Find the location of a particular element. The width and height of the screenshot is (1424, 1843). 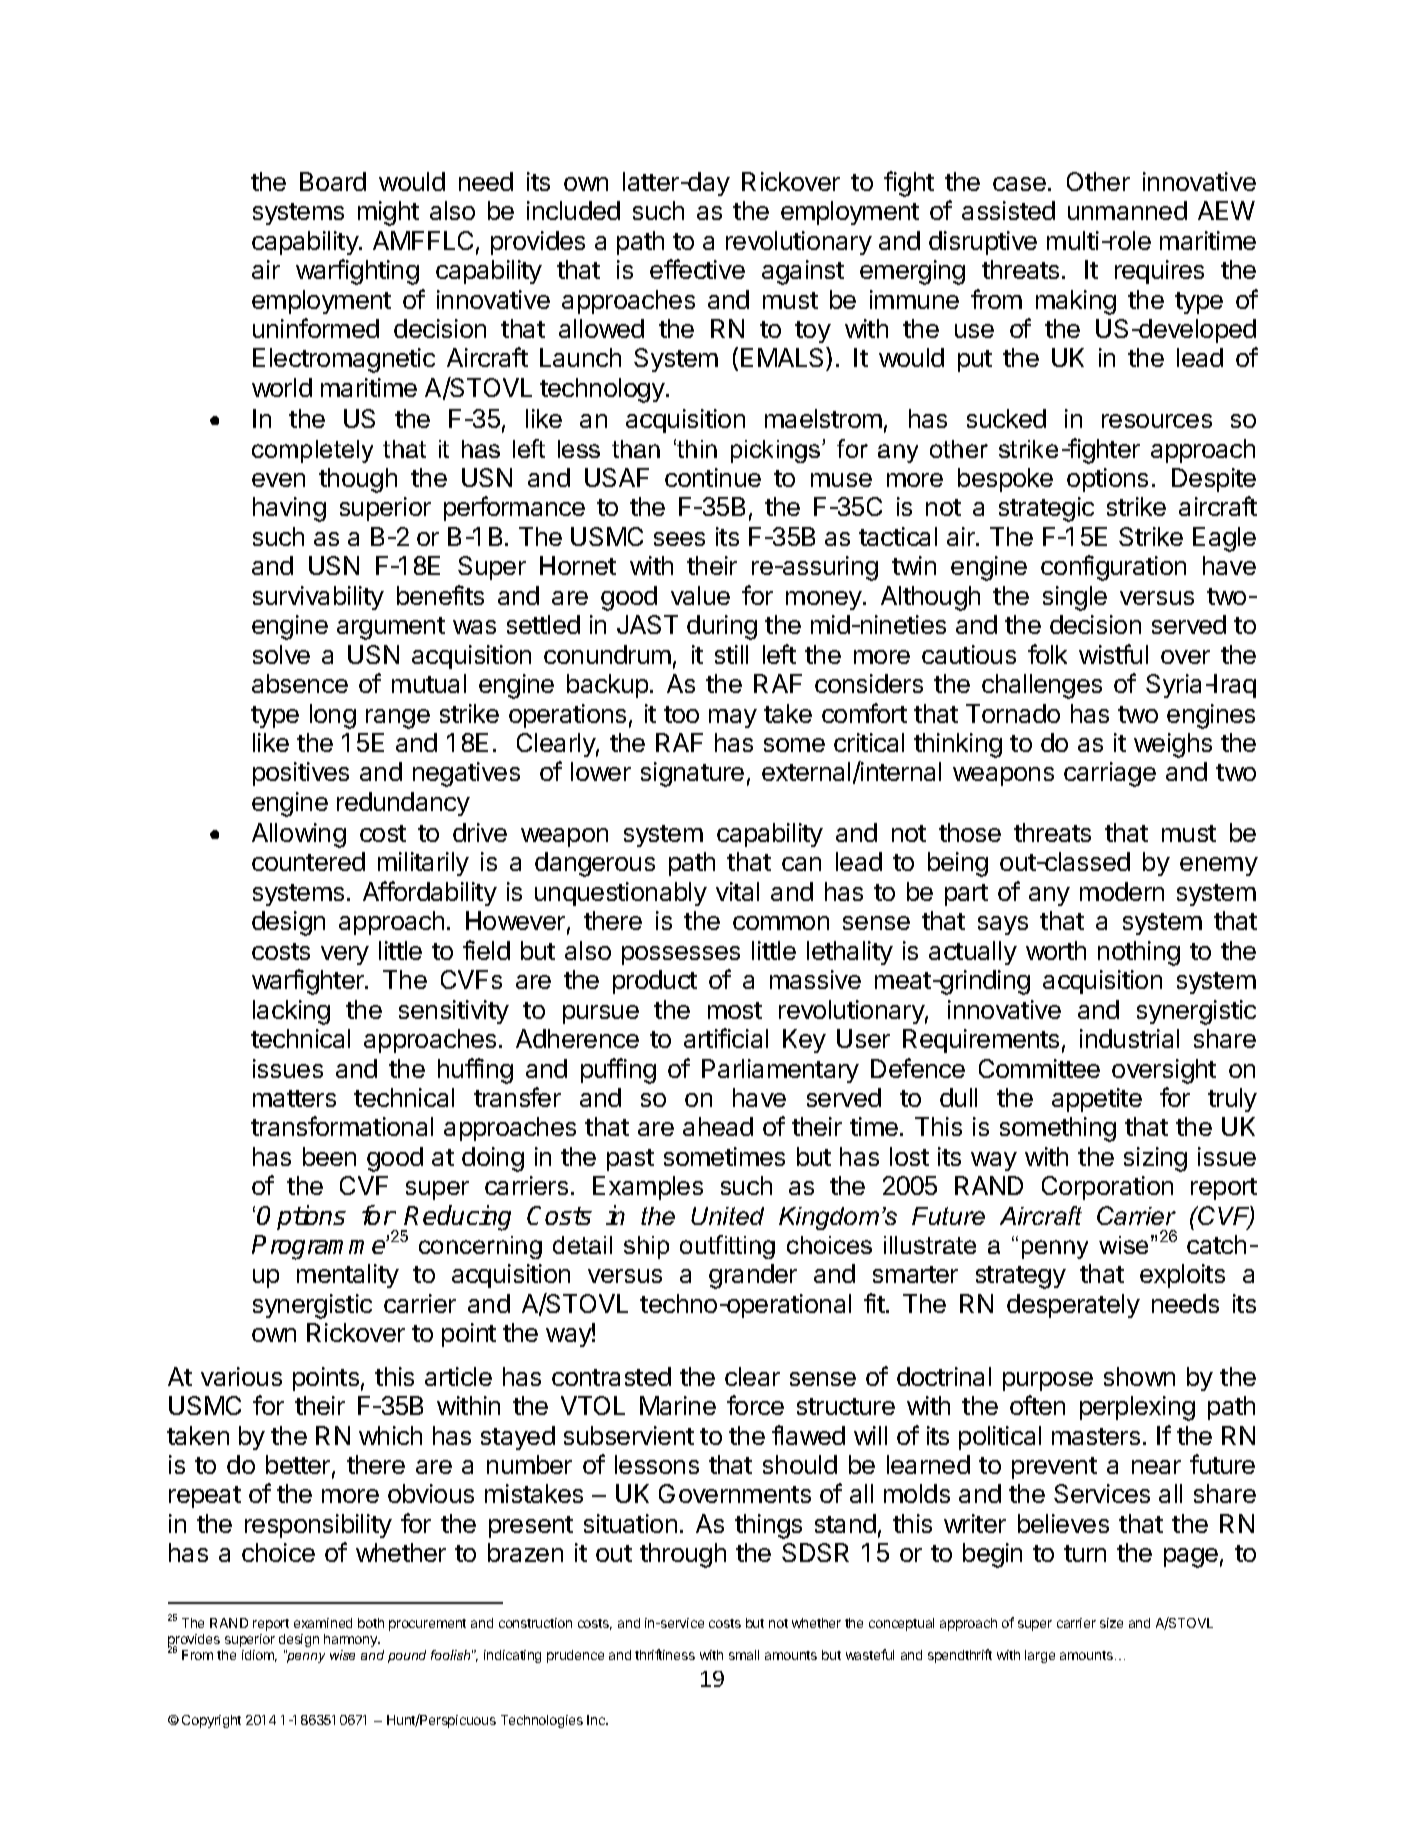

harmony is located at coordinates (352, 1640).
